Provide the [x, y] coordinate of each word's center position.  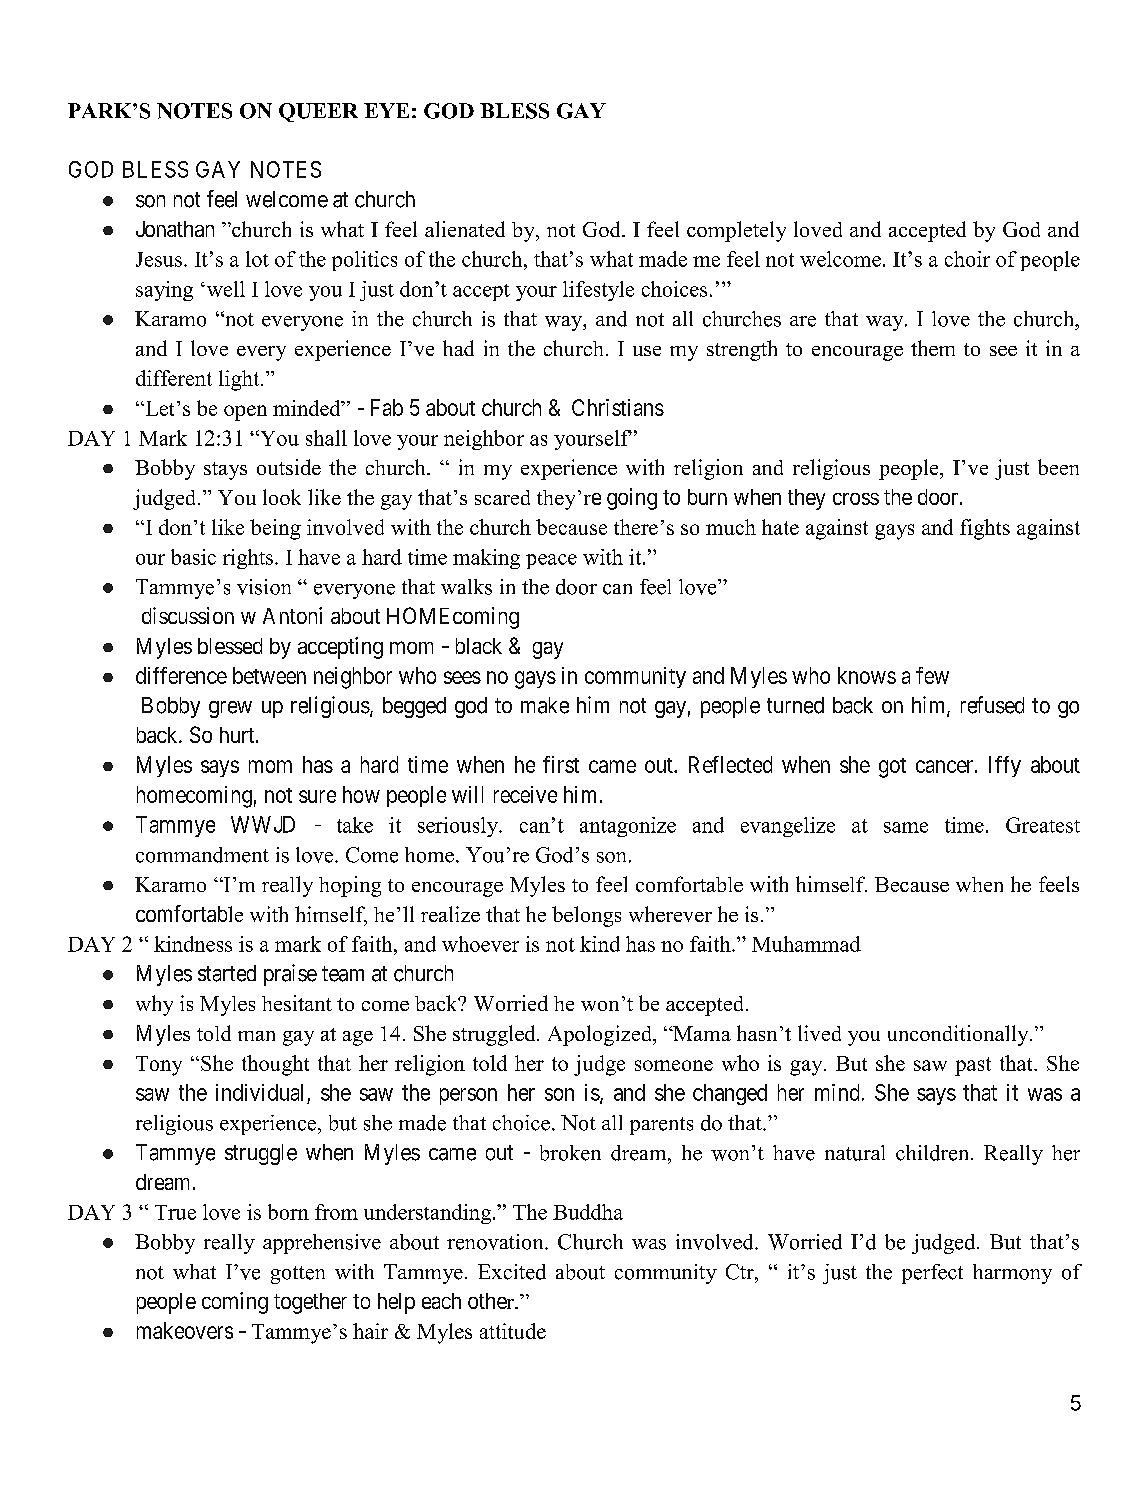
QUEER [318, 112]
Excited [512, 1272]
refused [992, 705]
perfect [932, 1274]
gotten [298, 1275]
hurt [238, 735]
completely [736, 231]
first [561, 764]
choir [967, 259]
